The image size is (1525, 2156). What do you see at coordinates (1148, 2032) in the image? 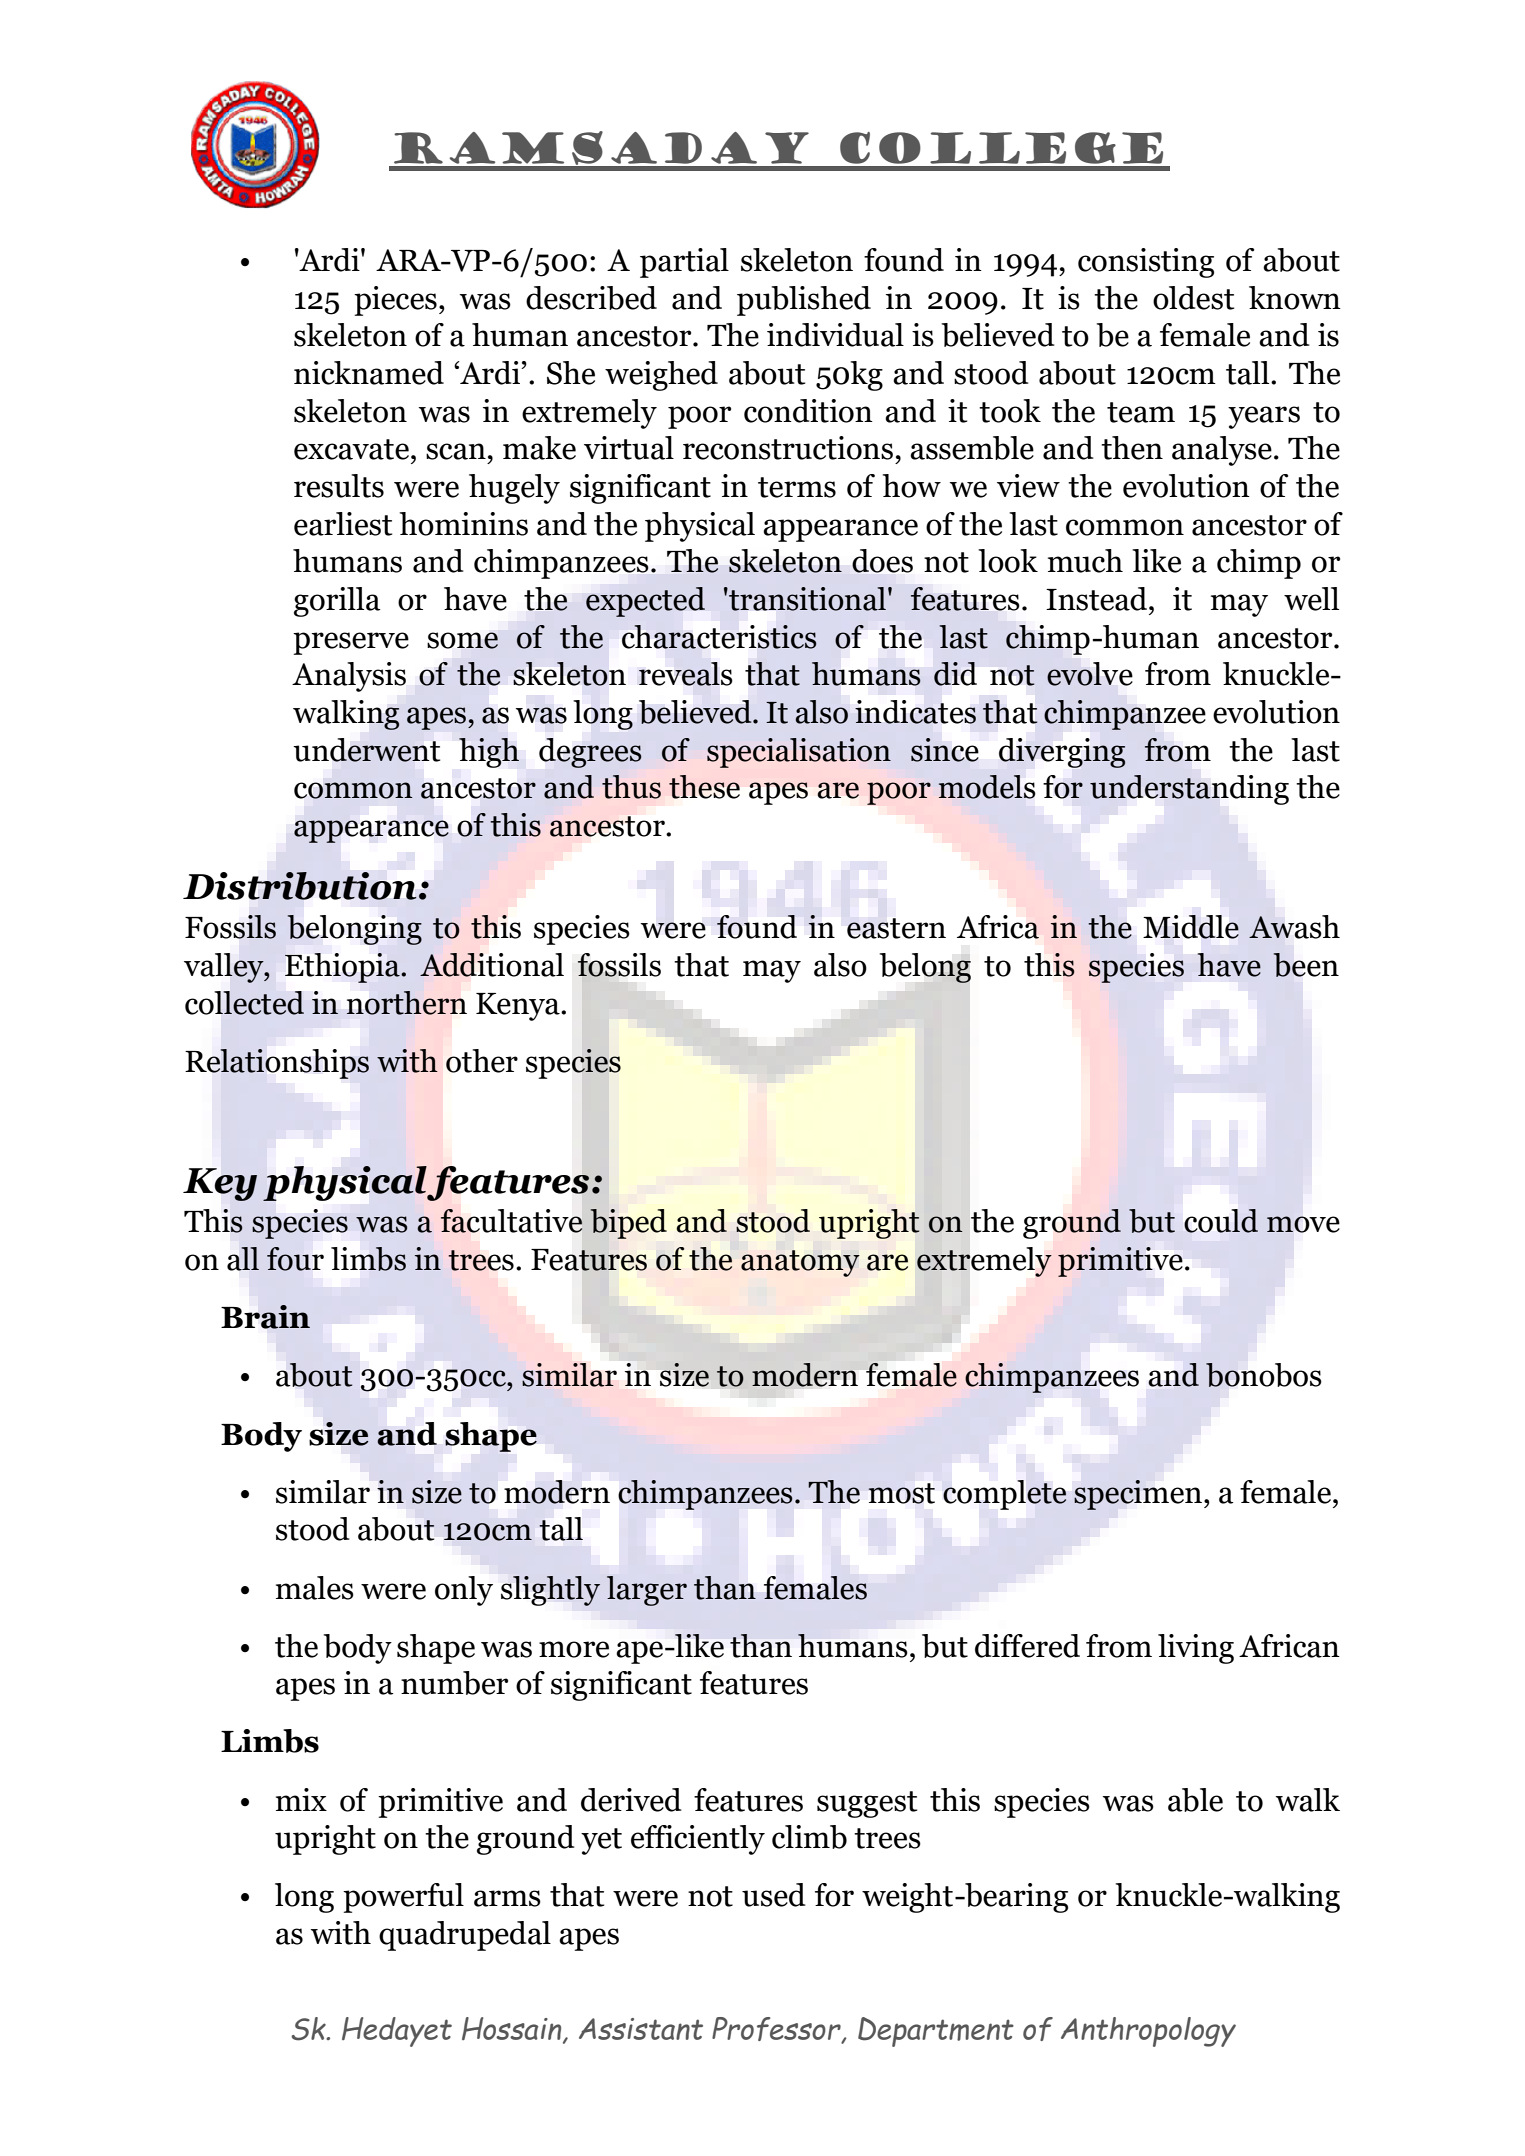
I see `Anthropology` at bounding box center [1148, 2032].
